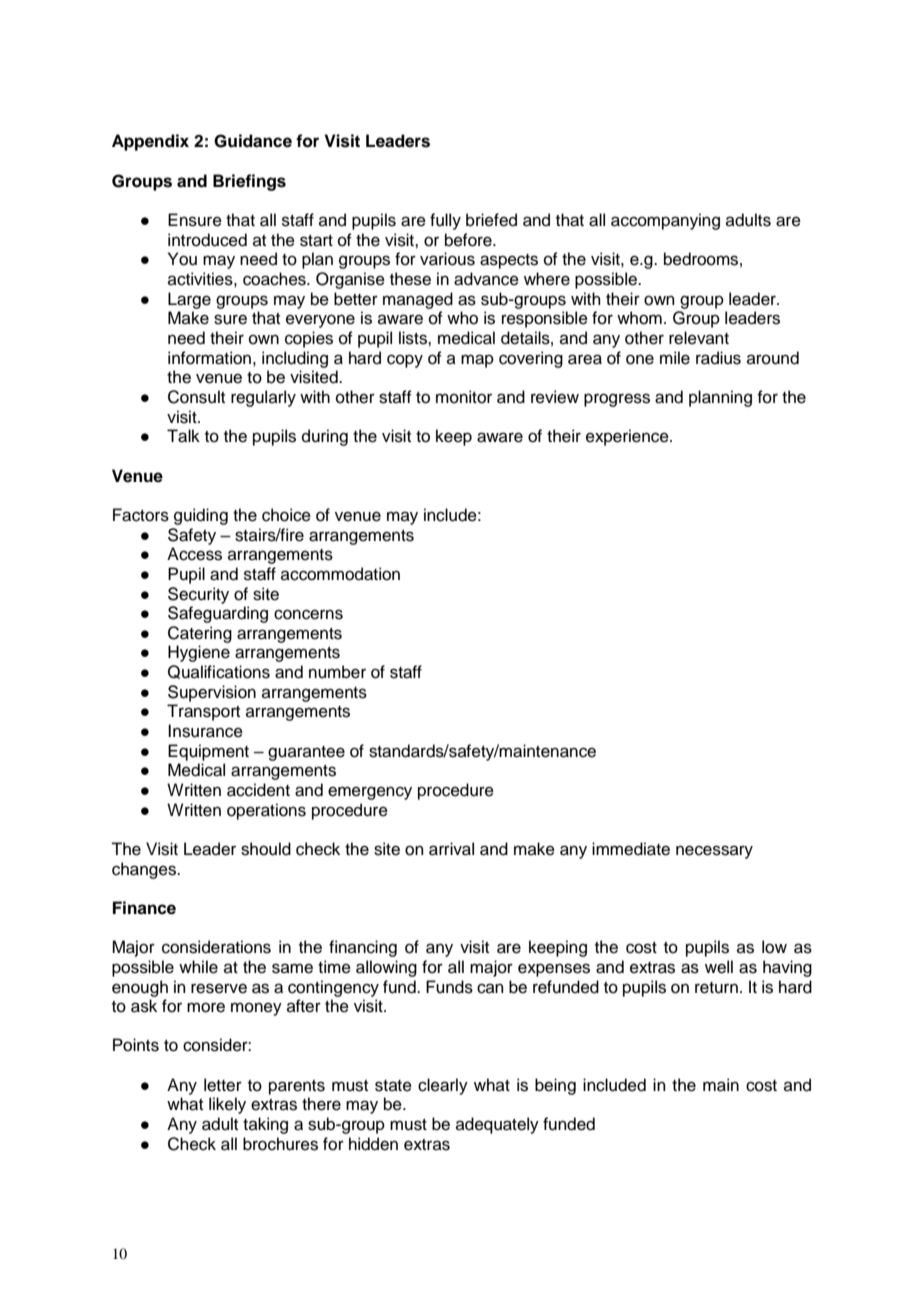 This page has height=1308, width=924. What do you see at coordinates (266, 849) in the page?
I see `should` at bounding box center [266, 849].
